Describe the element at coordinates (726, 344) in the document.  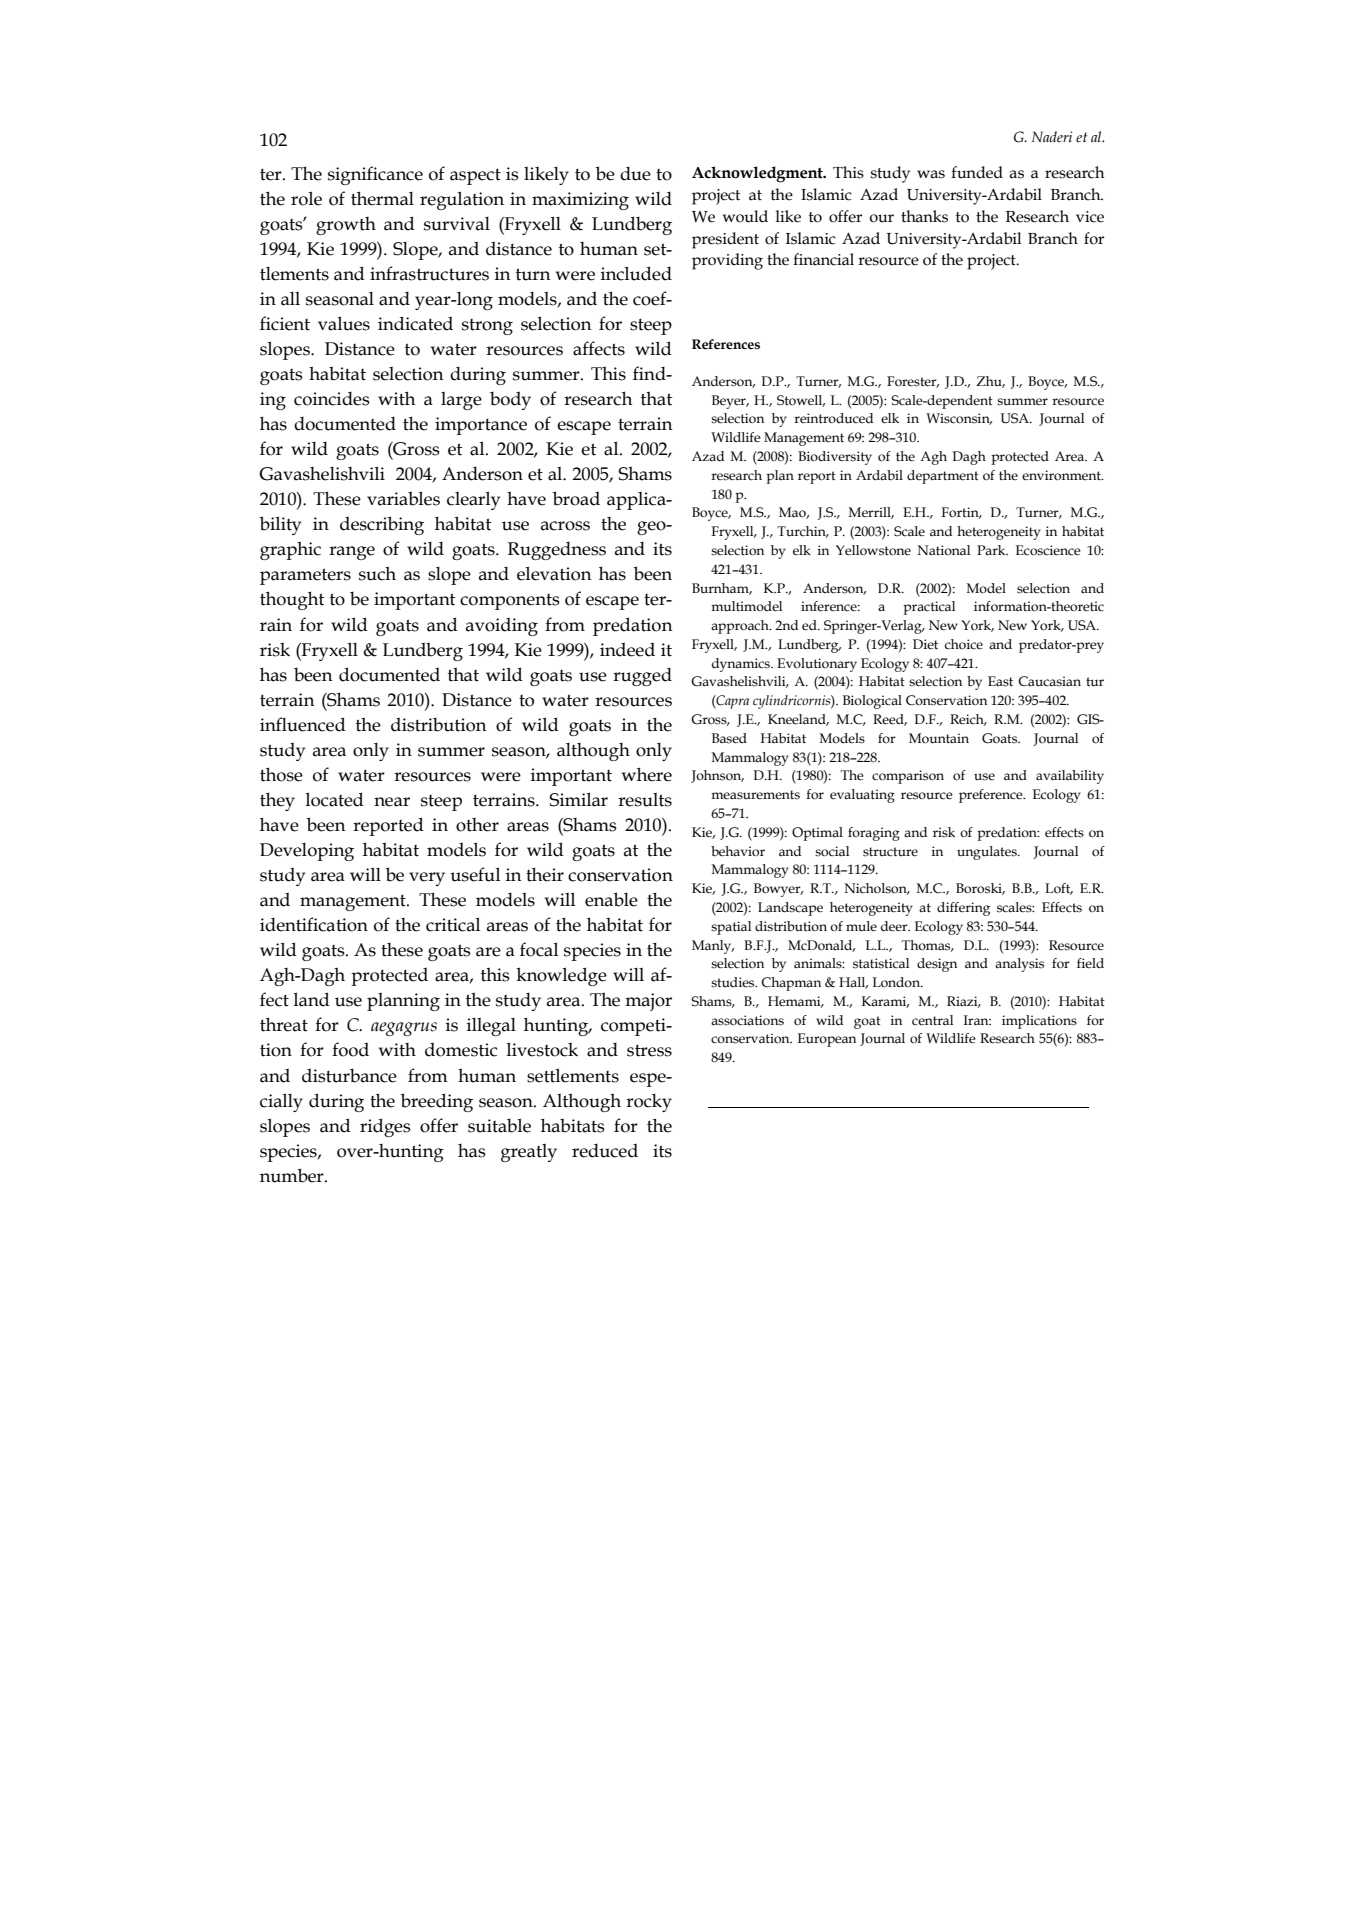
I see `References` at that location.
